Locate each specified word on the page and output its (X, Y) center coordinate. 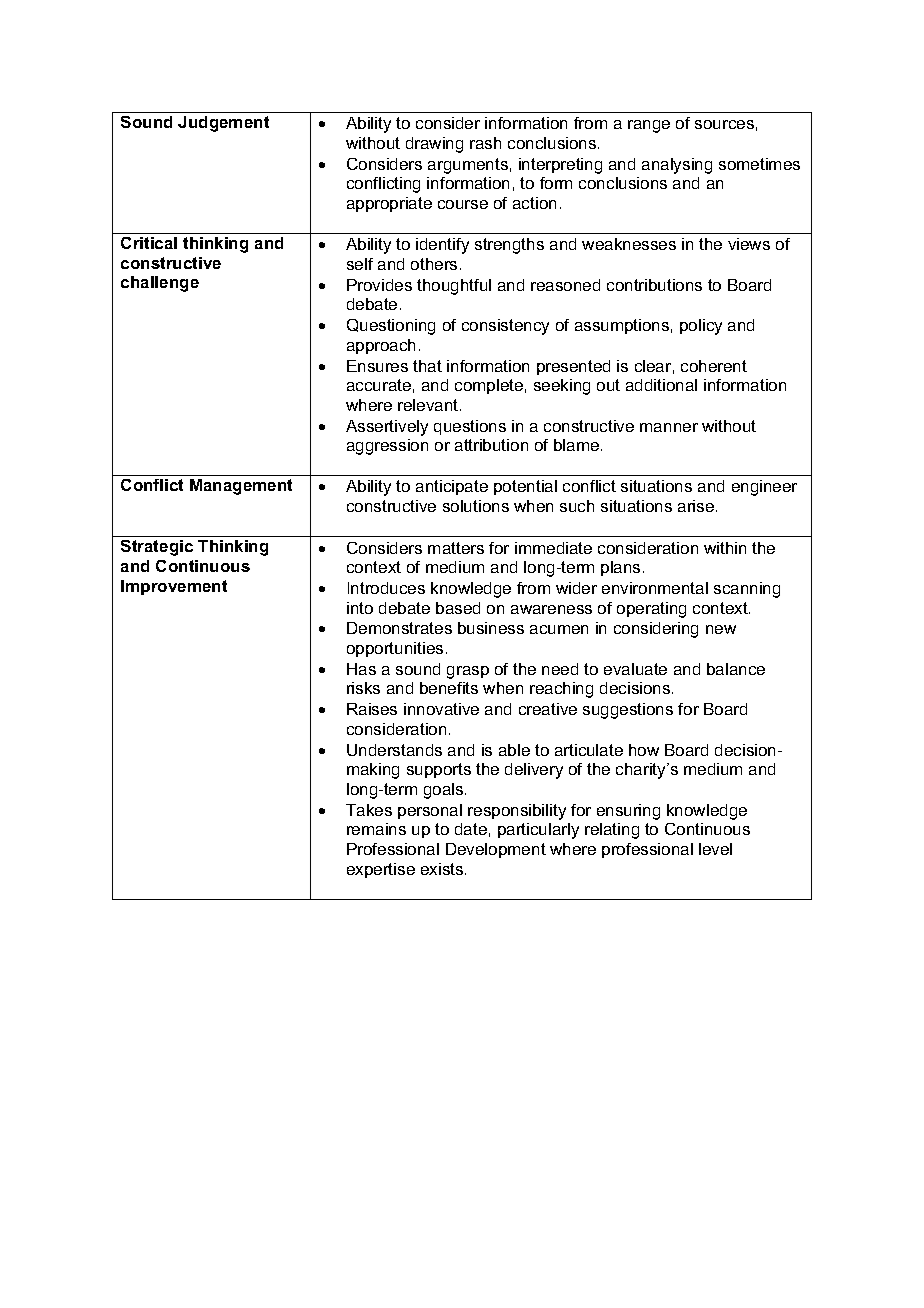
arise (697, 506)
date (471, 829)
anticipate (452, 487)
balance (736, 669)
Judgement (223, 124)
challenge (160, 284)
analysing (677, 166)
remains (376, 829)
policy (701, 327)
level (715, 849)
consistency (505, 327)
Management (241, 487)
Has (361, 669)
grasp (468, 672)
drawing (434, 145)
